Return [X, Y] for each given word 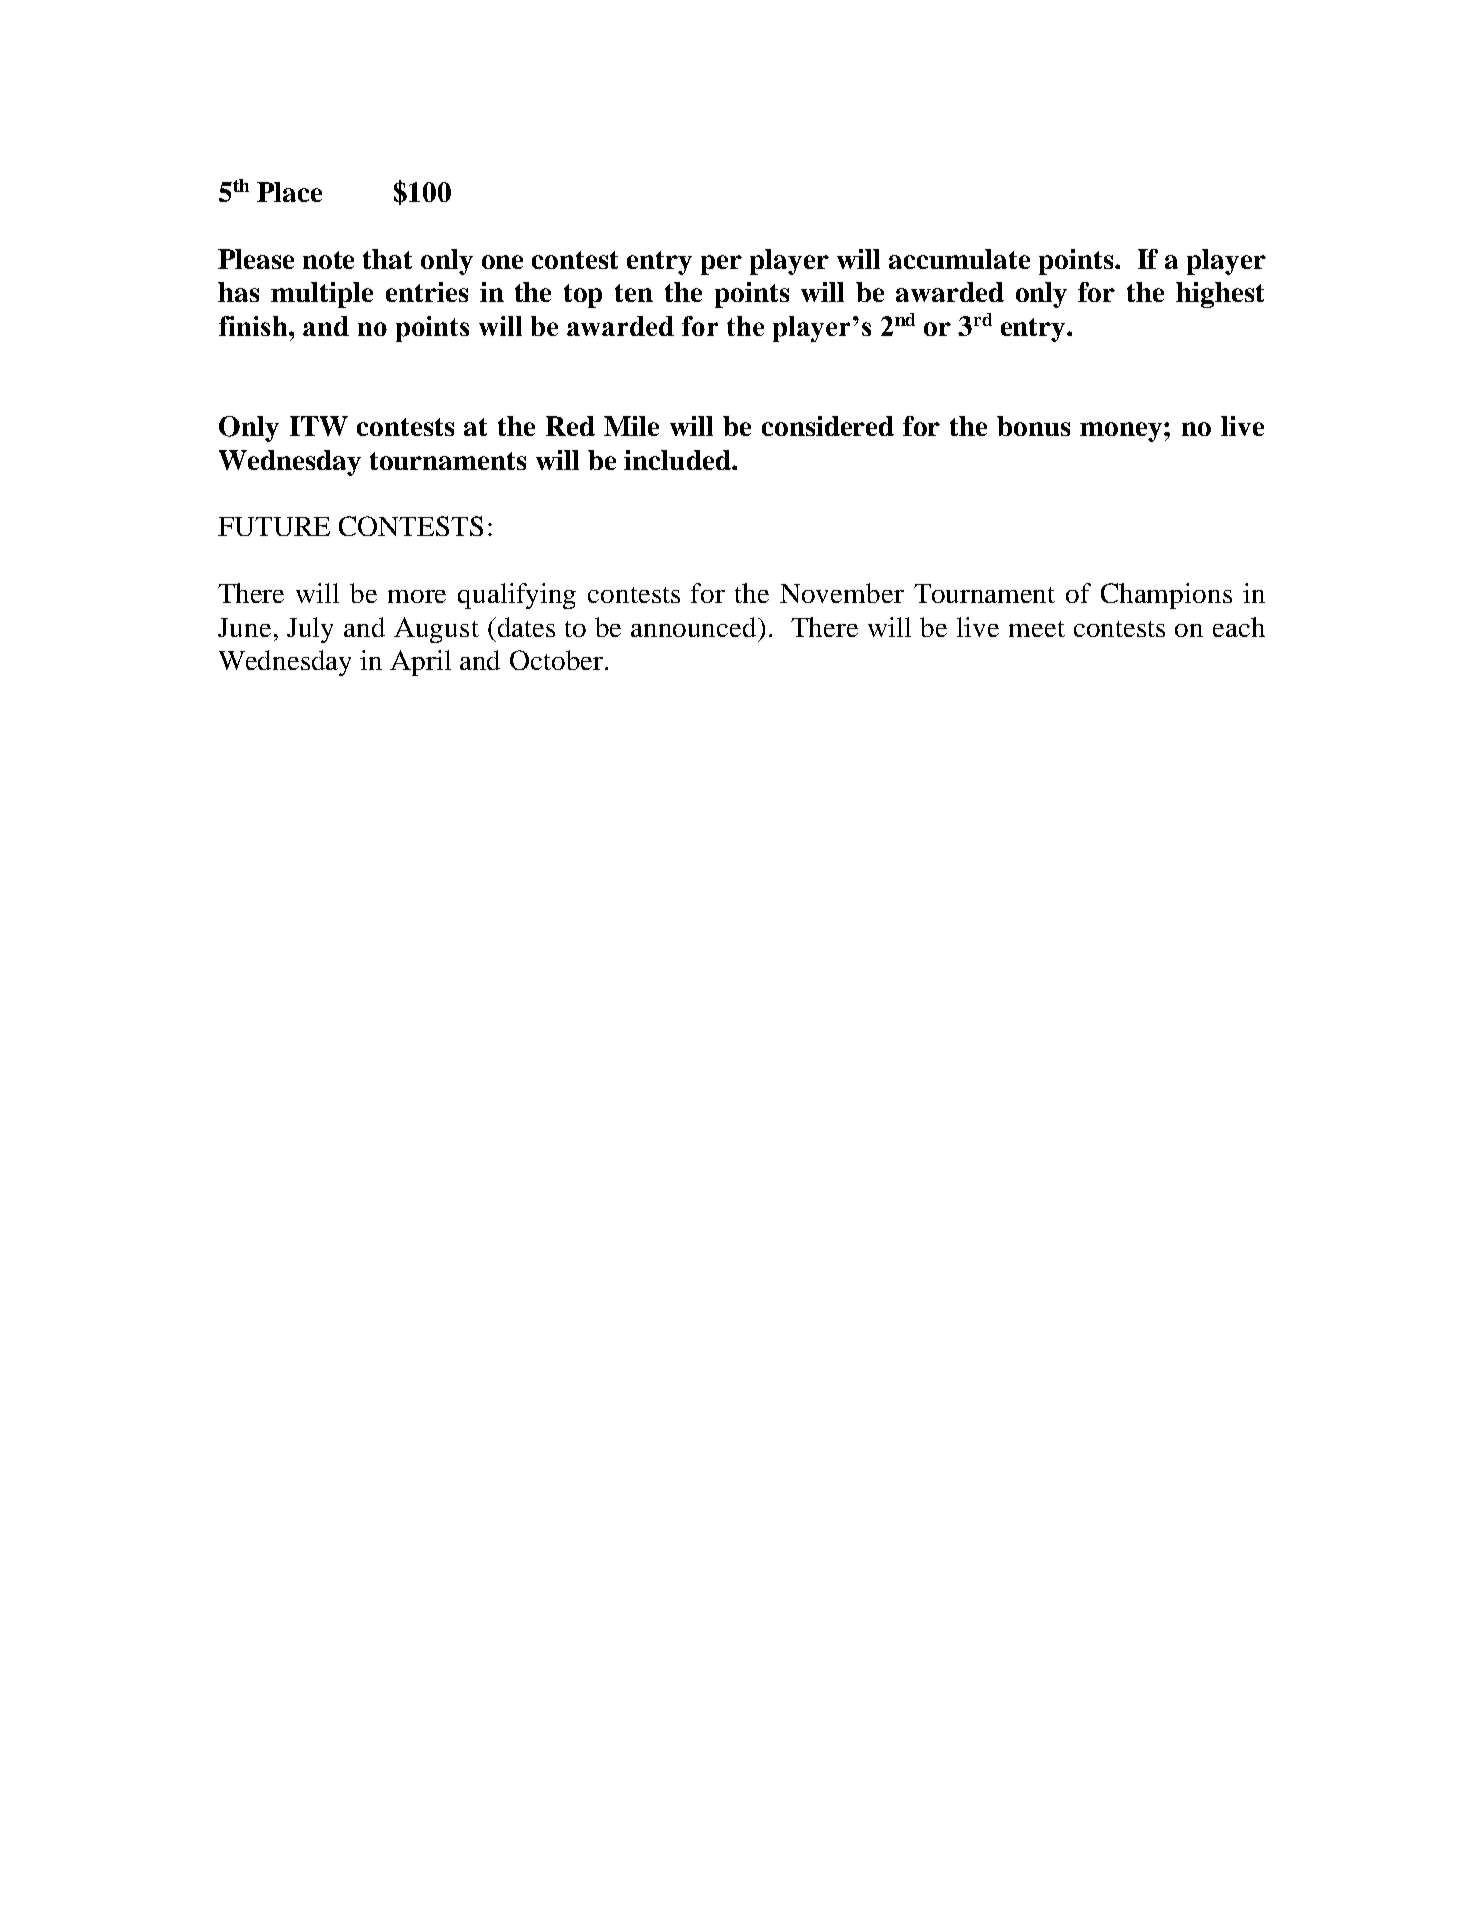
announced [695, 627]
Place [289, 192]
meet [1037, 629]
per [721, 265]
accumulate [959, 259]
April [420, 663]
